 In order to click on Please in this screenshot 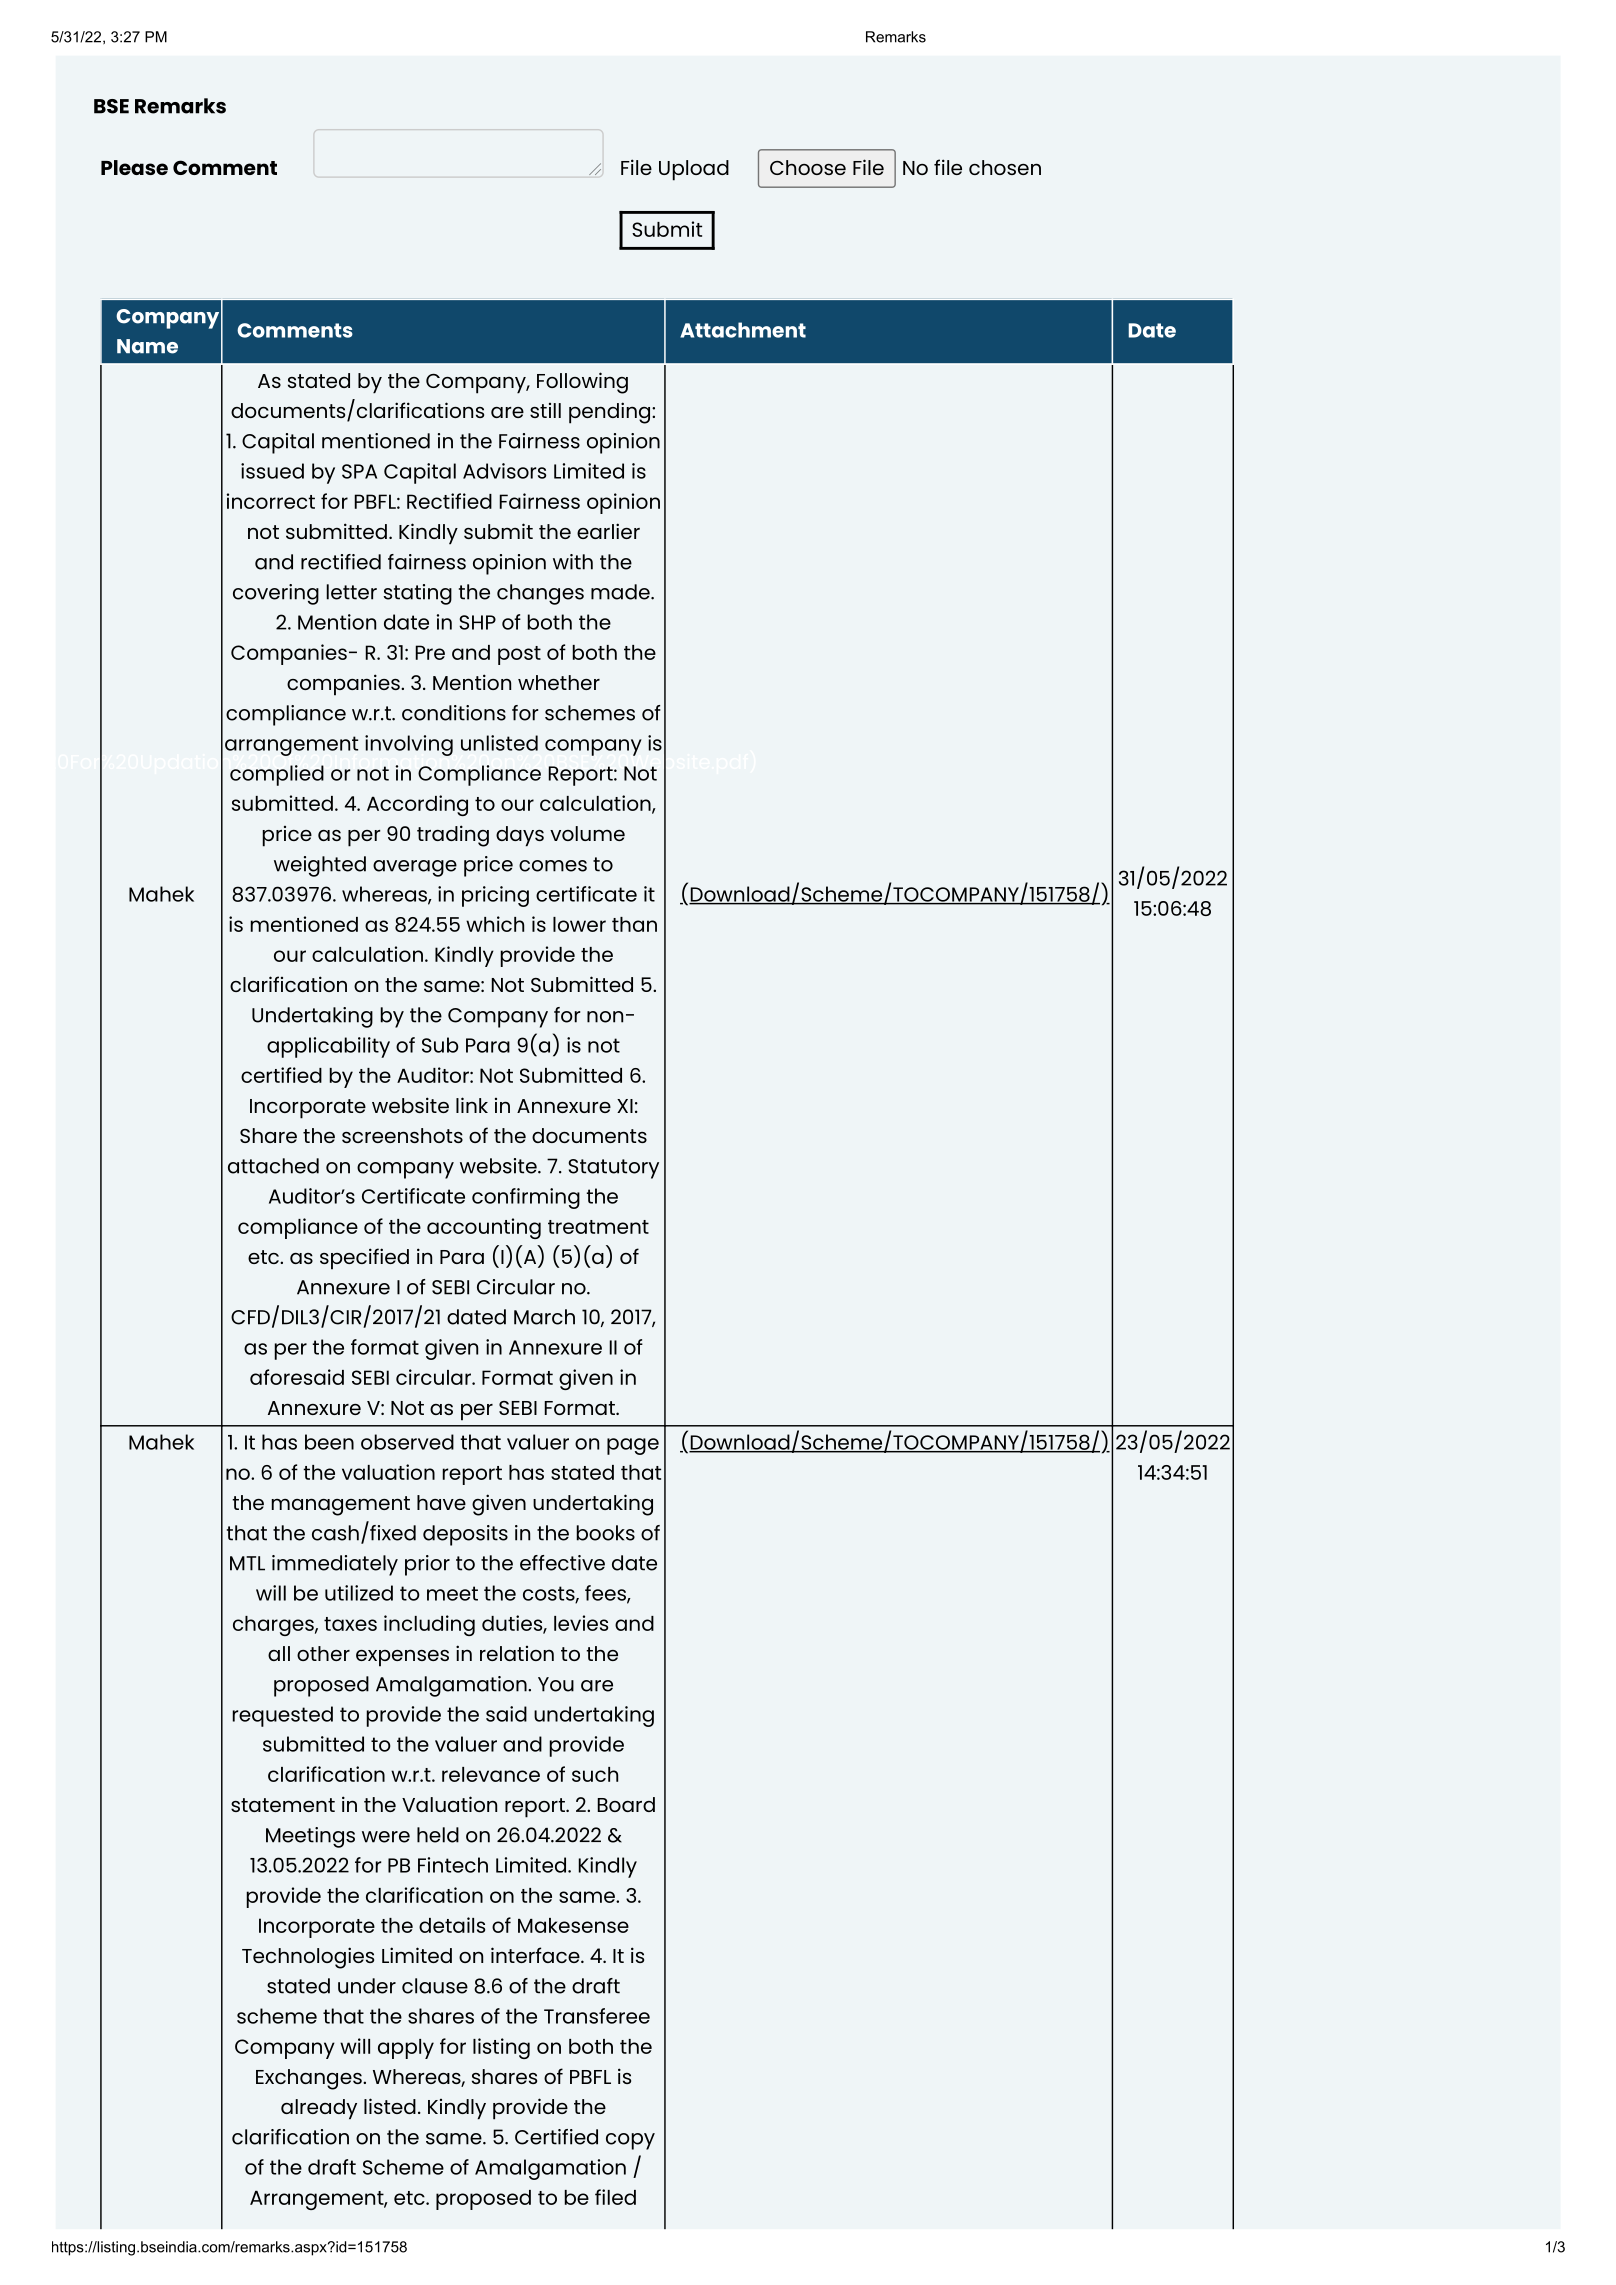, I will do `click(134, 167)`.
